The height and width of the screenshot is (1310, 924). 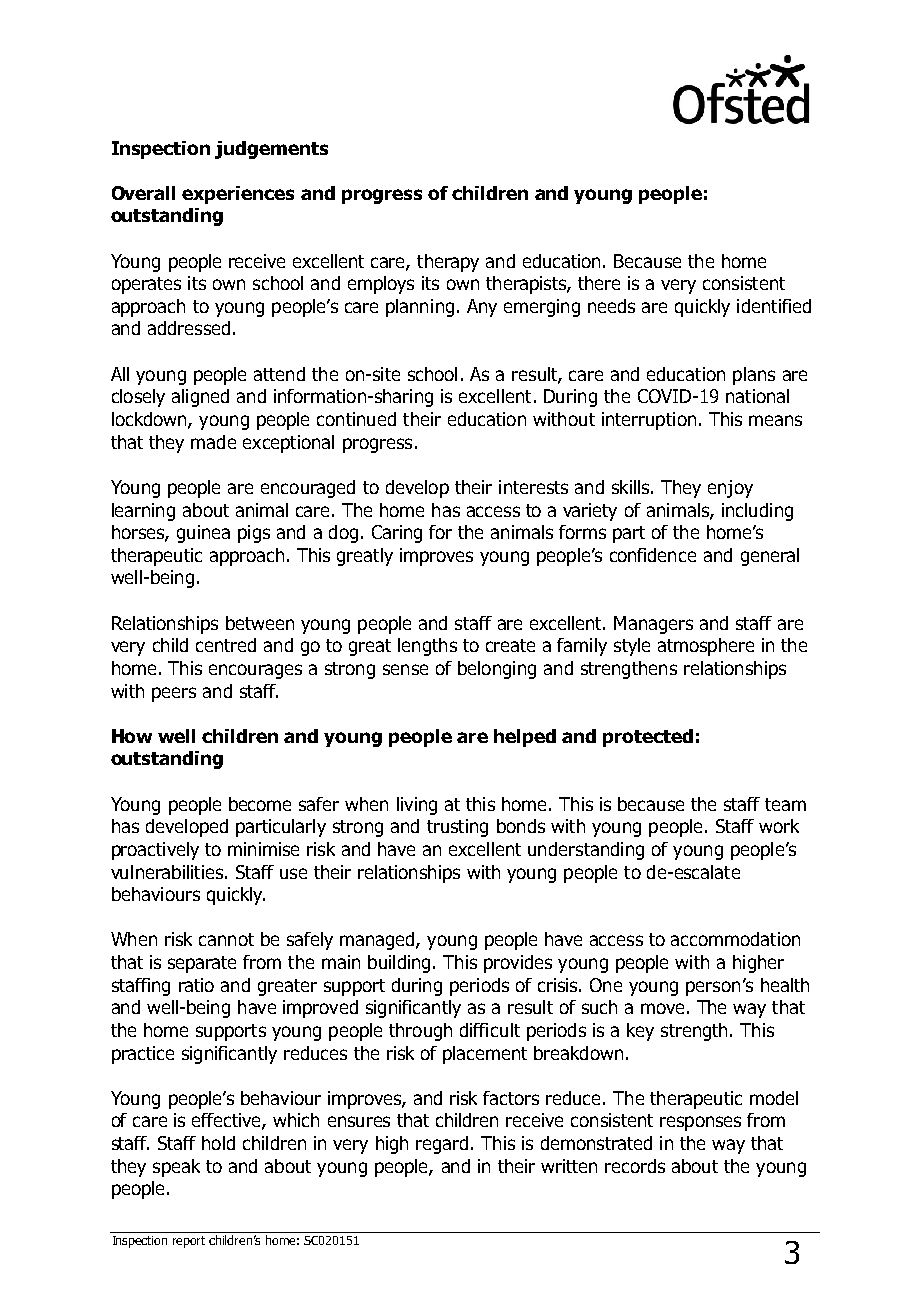 What do you see at coordinates (174, 694) in the screenshot?
I see `peers` at bounding box center [174, 694].
